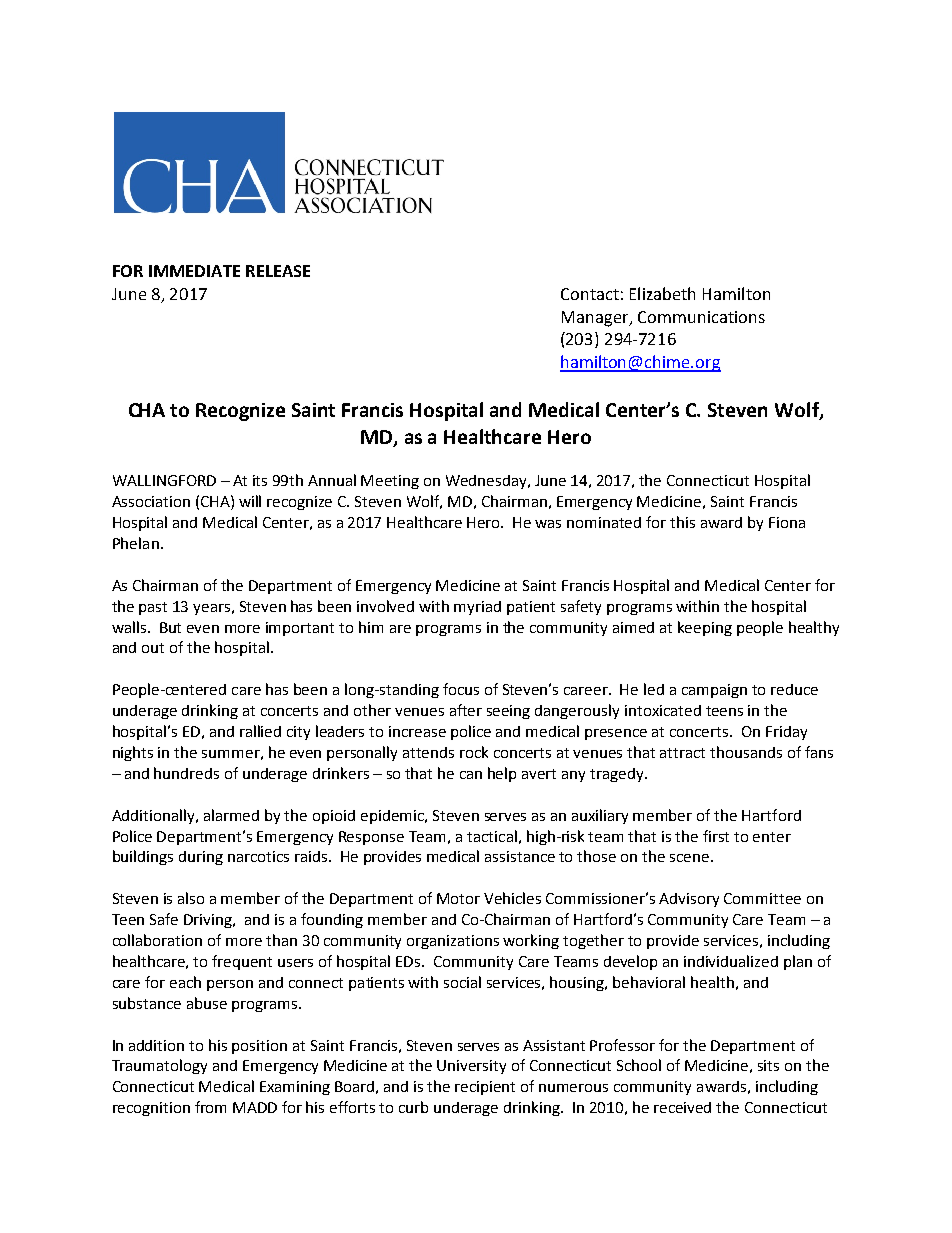 This document has width=952, height=1233. Describe the element at coordinates (191, 898) in the document. I see `also` at that location.
